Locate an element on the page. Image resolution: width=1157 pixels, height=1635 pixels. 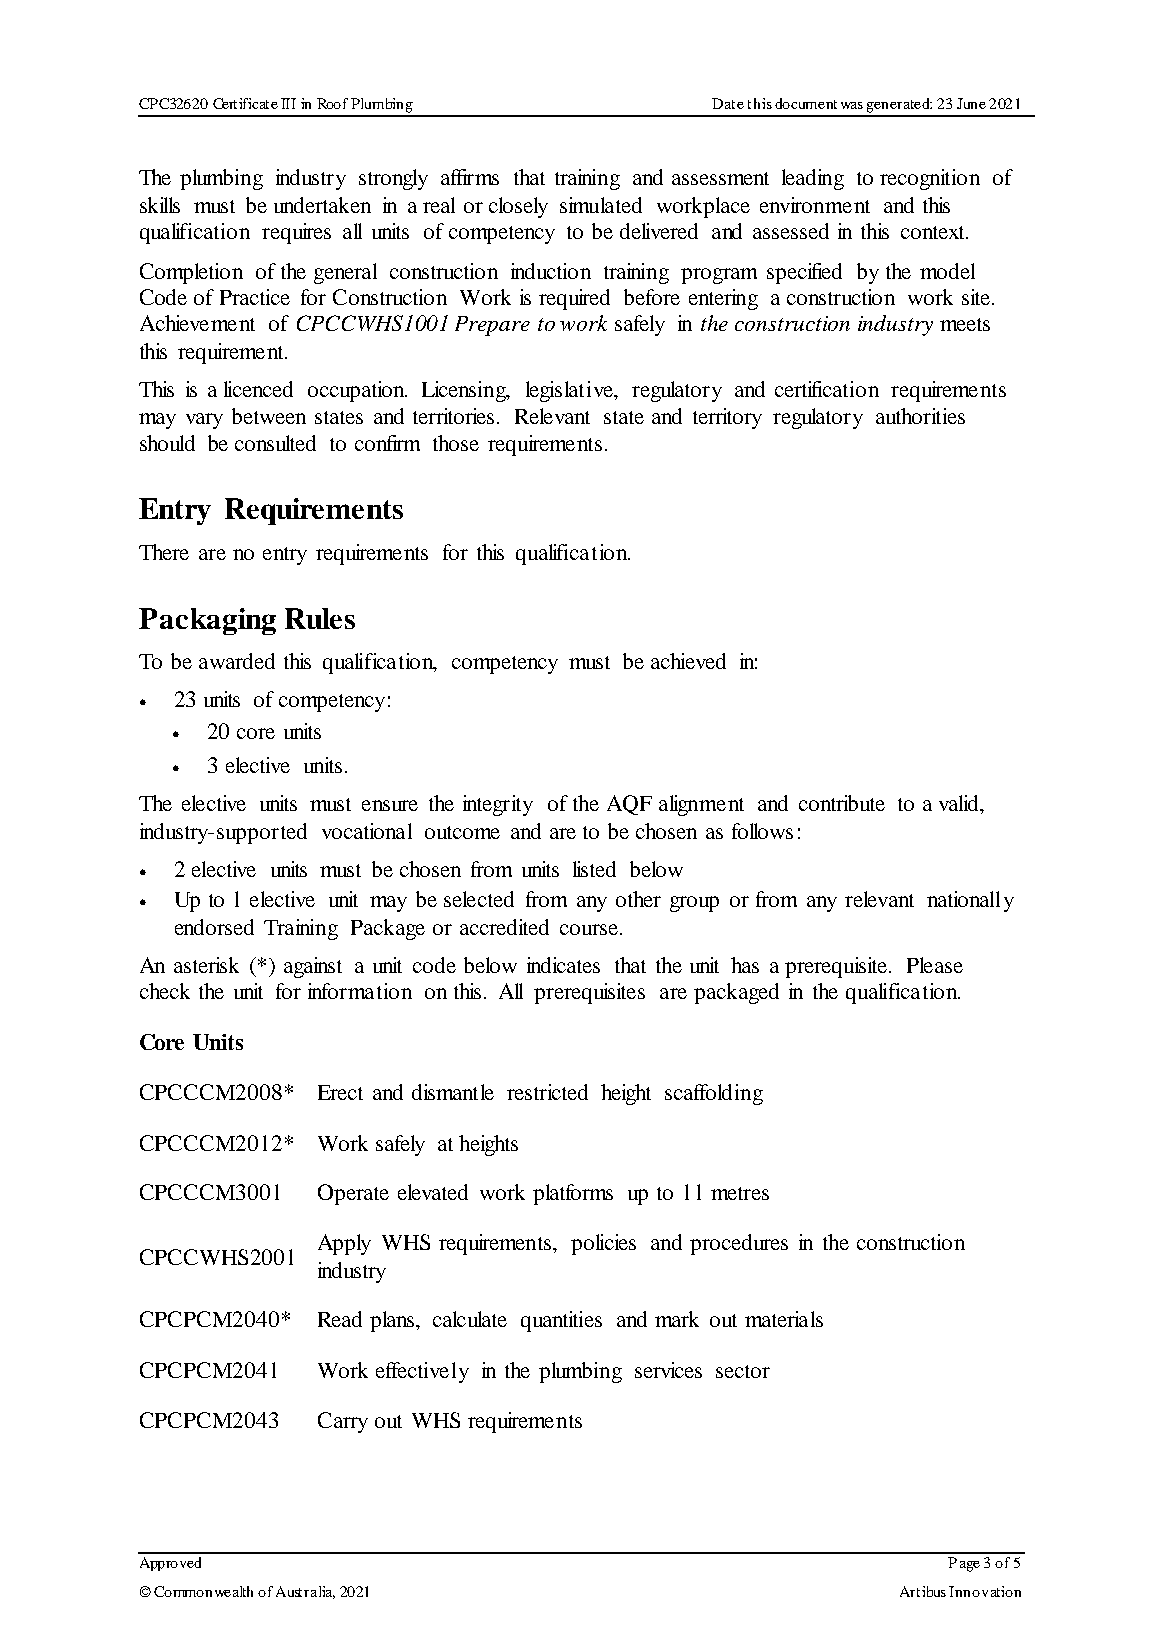
recognition is located at coordinates (930, 179).
